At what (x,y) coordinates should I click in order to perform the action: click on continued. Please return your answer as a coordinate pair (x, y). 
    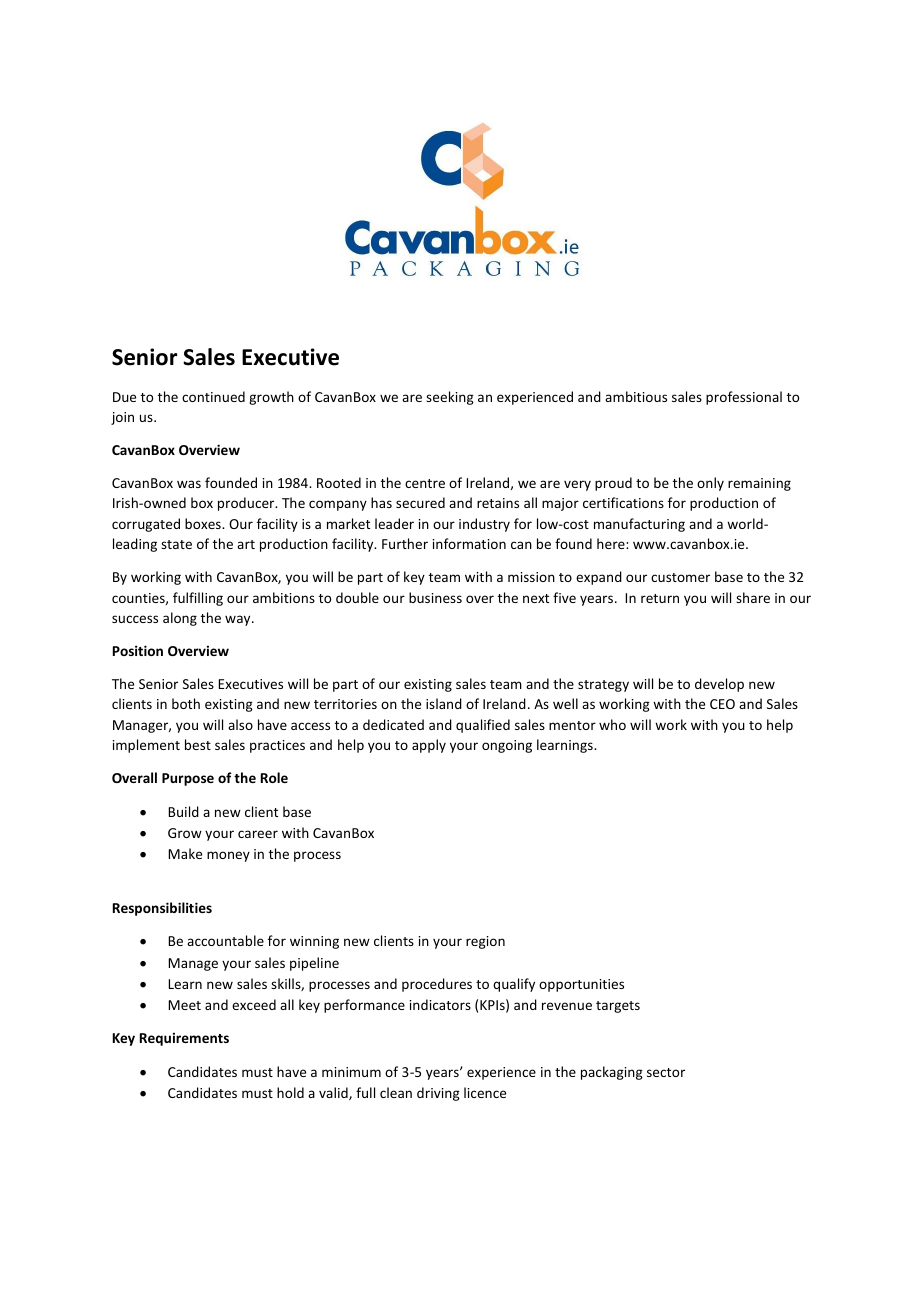
    Looking at the image, I should click on (213, 396).
